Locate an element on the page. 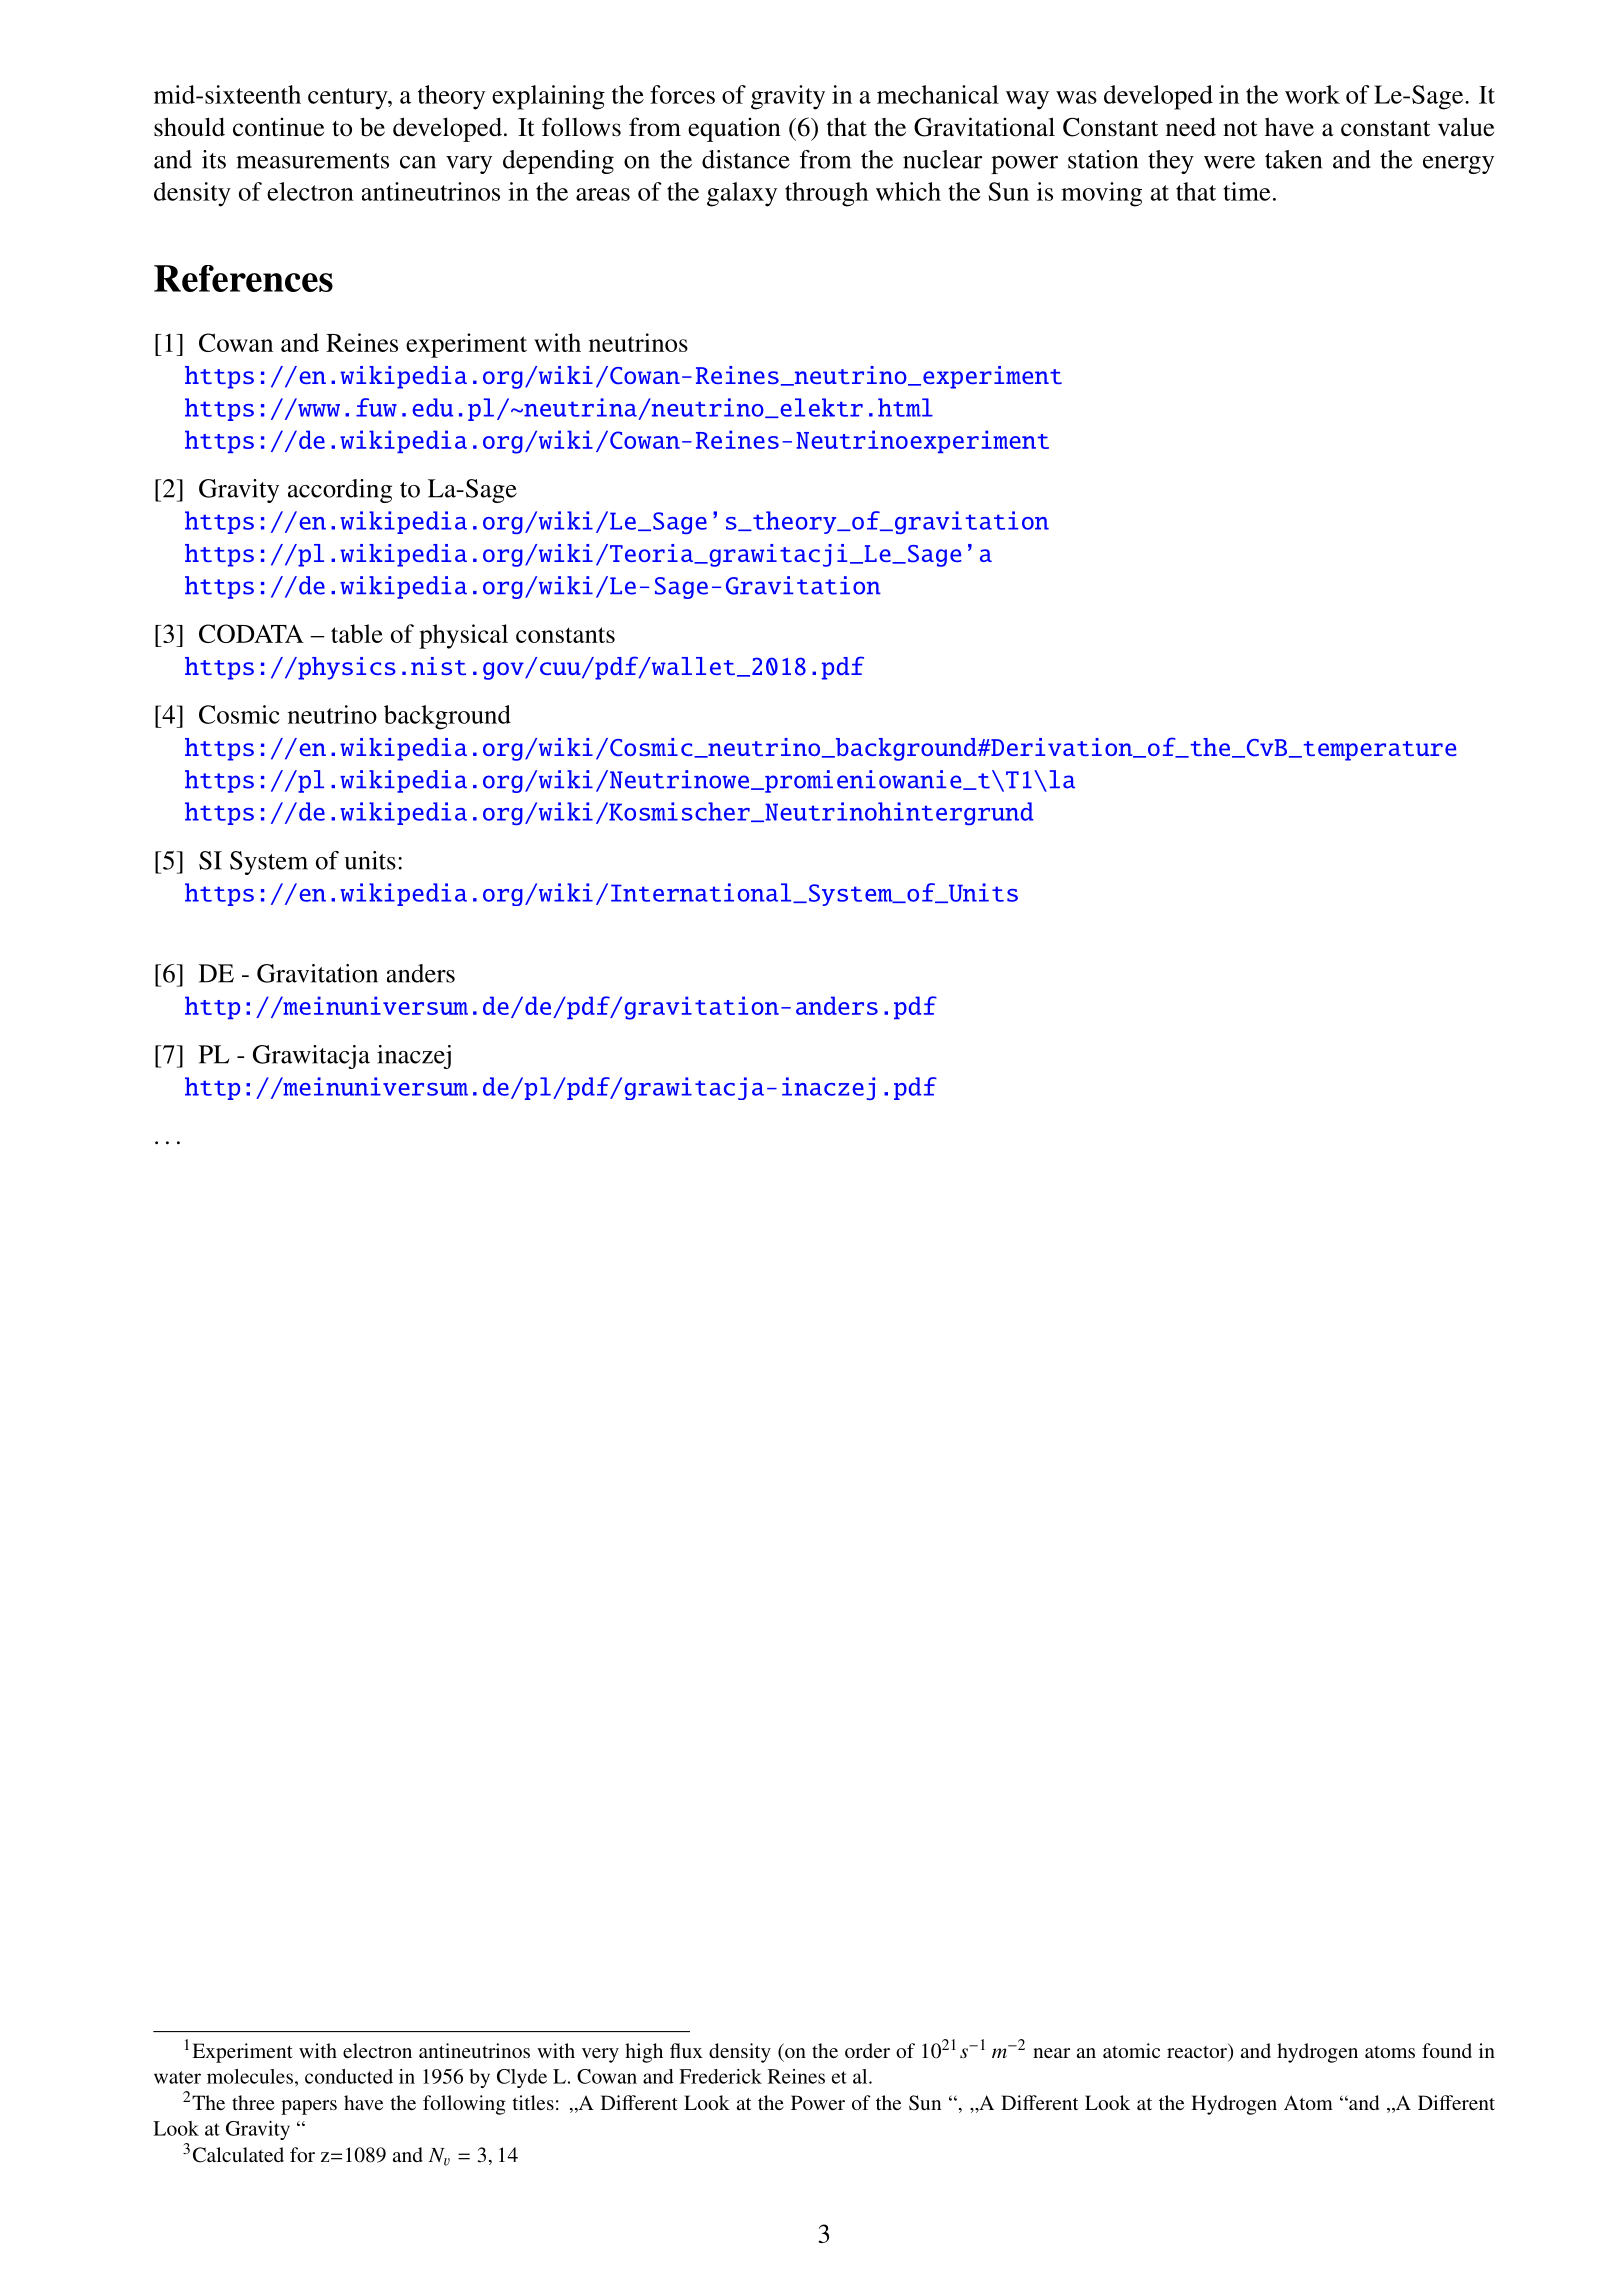 This image has height=2277, width=1610. time is located at coordinates (1247, 191).
